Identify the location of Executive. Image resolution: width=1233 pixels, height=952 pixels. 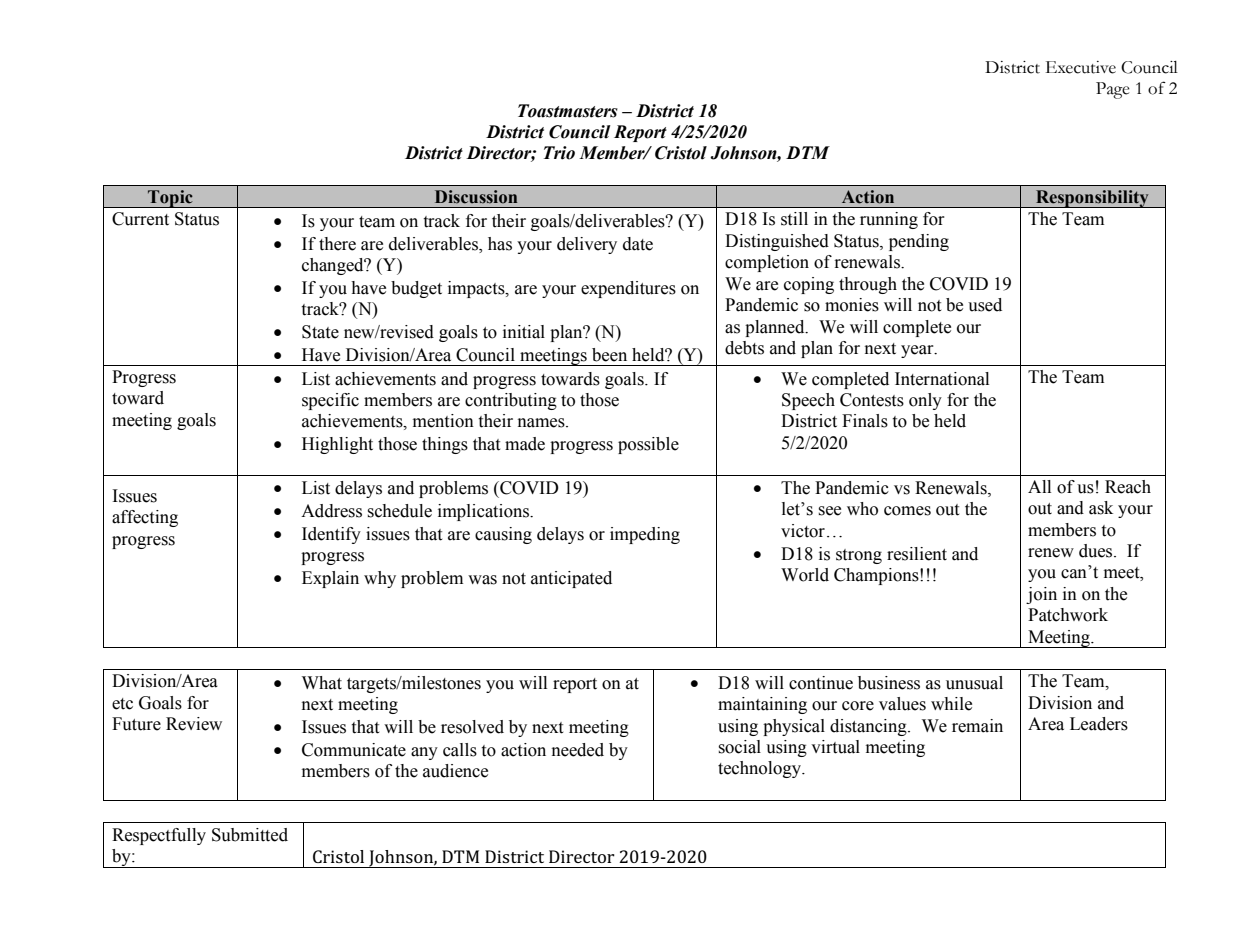
(1081, 67).
